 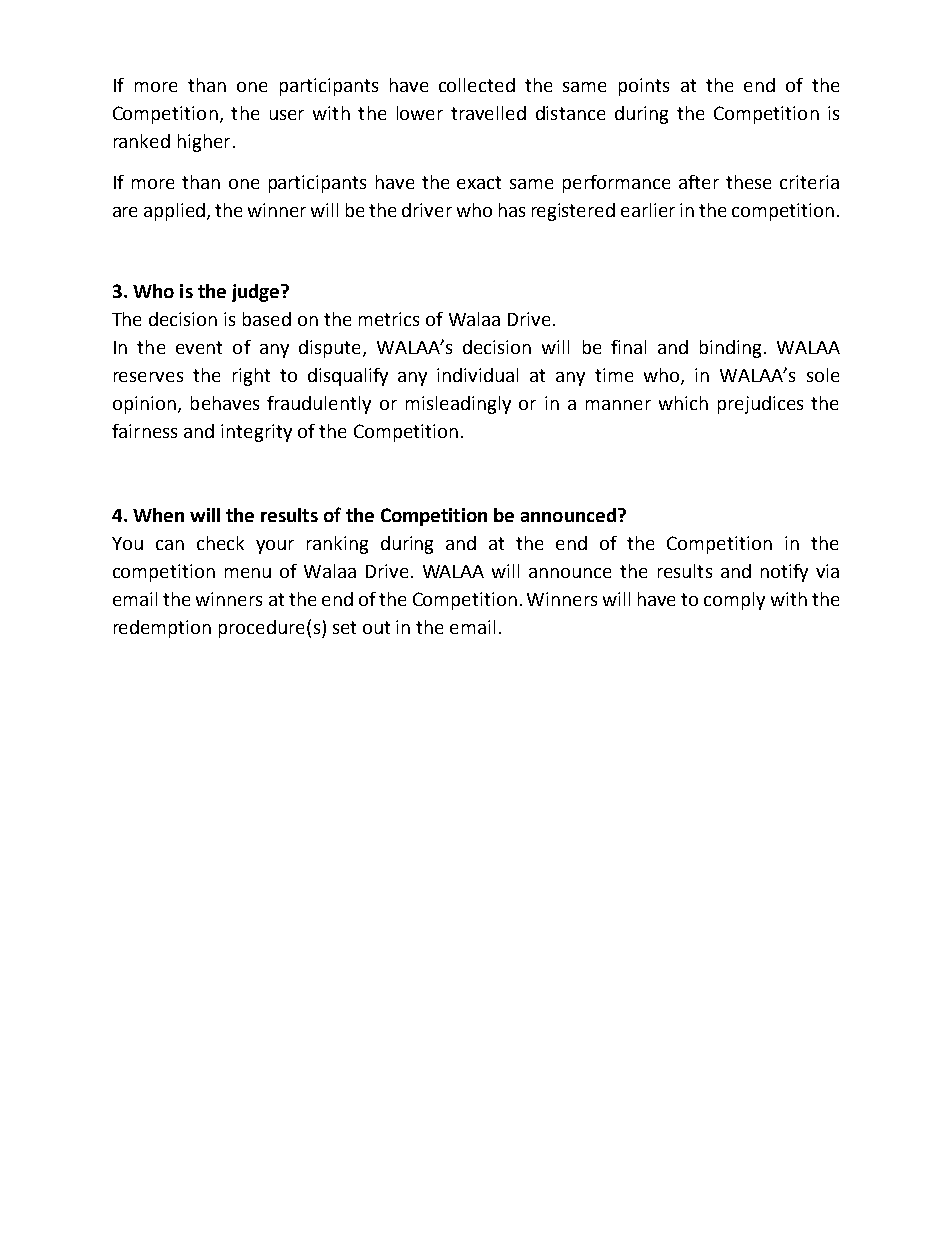 I want to click on points, so click(x=644, y=87).
